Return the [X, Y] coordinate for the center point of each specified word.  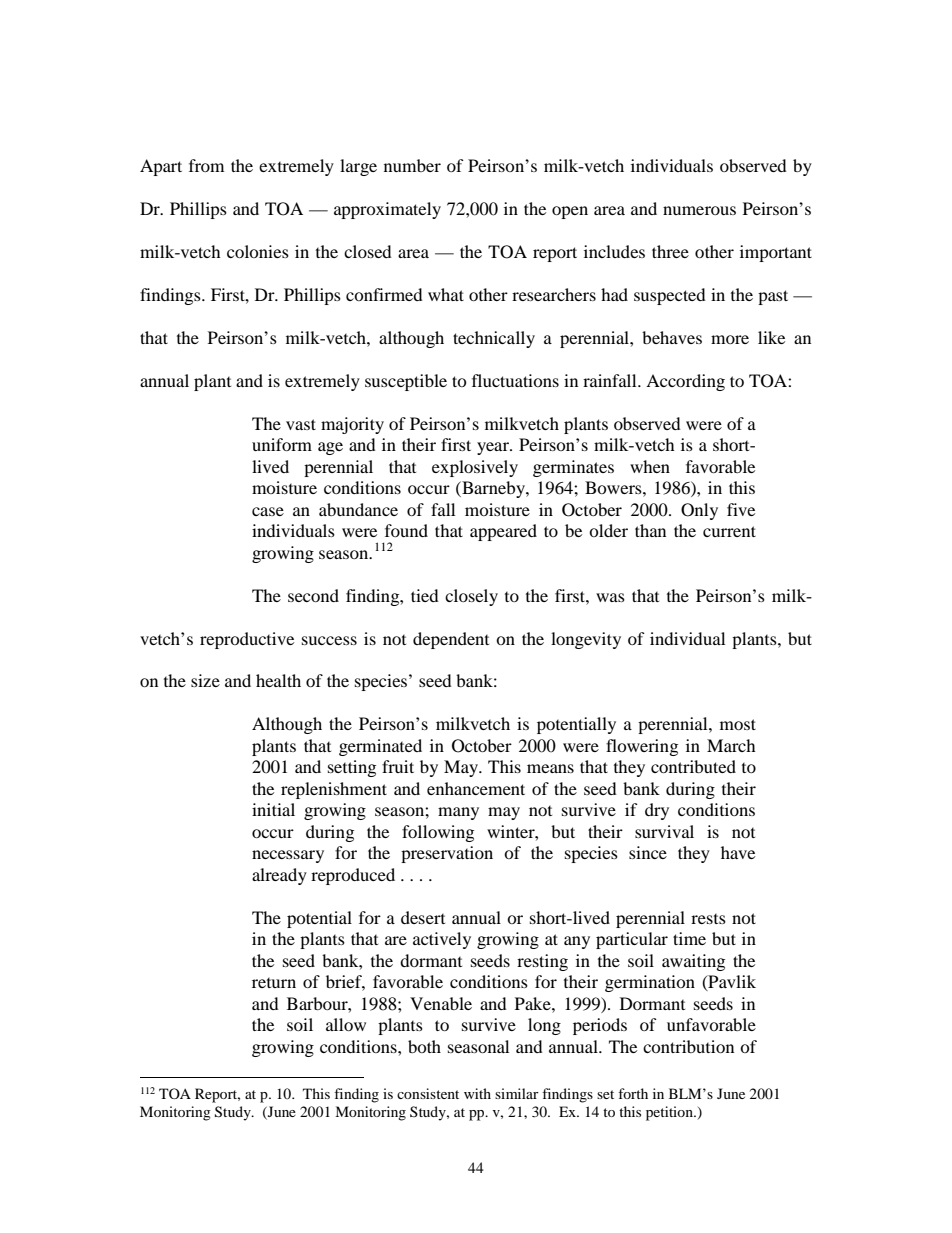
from [206, 165]
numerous [699, 210]
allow [346, 1024]
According [685, 382]
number [412, 165]
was [610, 597]
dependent [451, 640]
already [279, 876]
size [205, 680]
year [494, 448]
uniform [282, 444]
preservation [447, 854]
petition [670, 1113]
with [477, 1093]
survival [664, 831]
